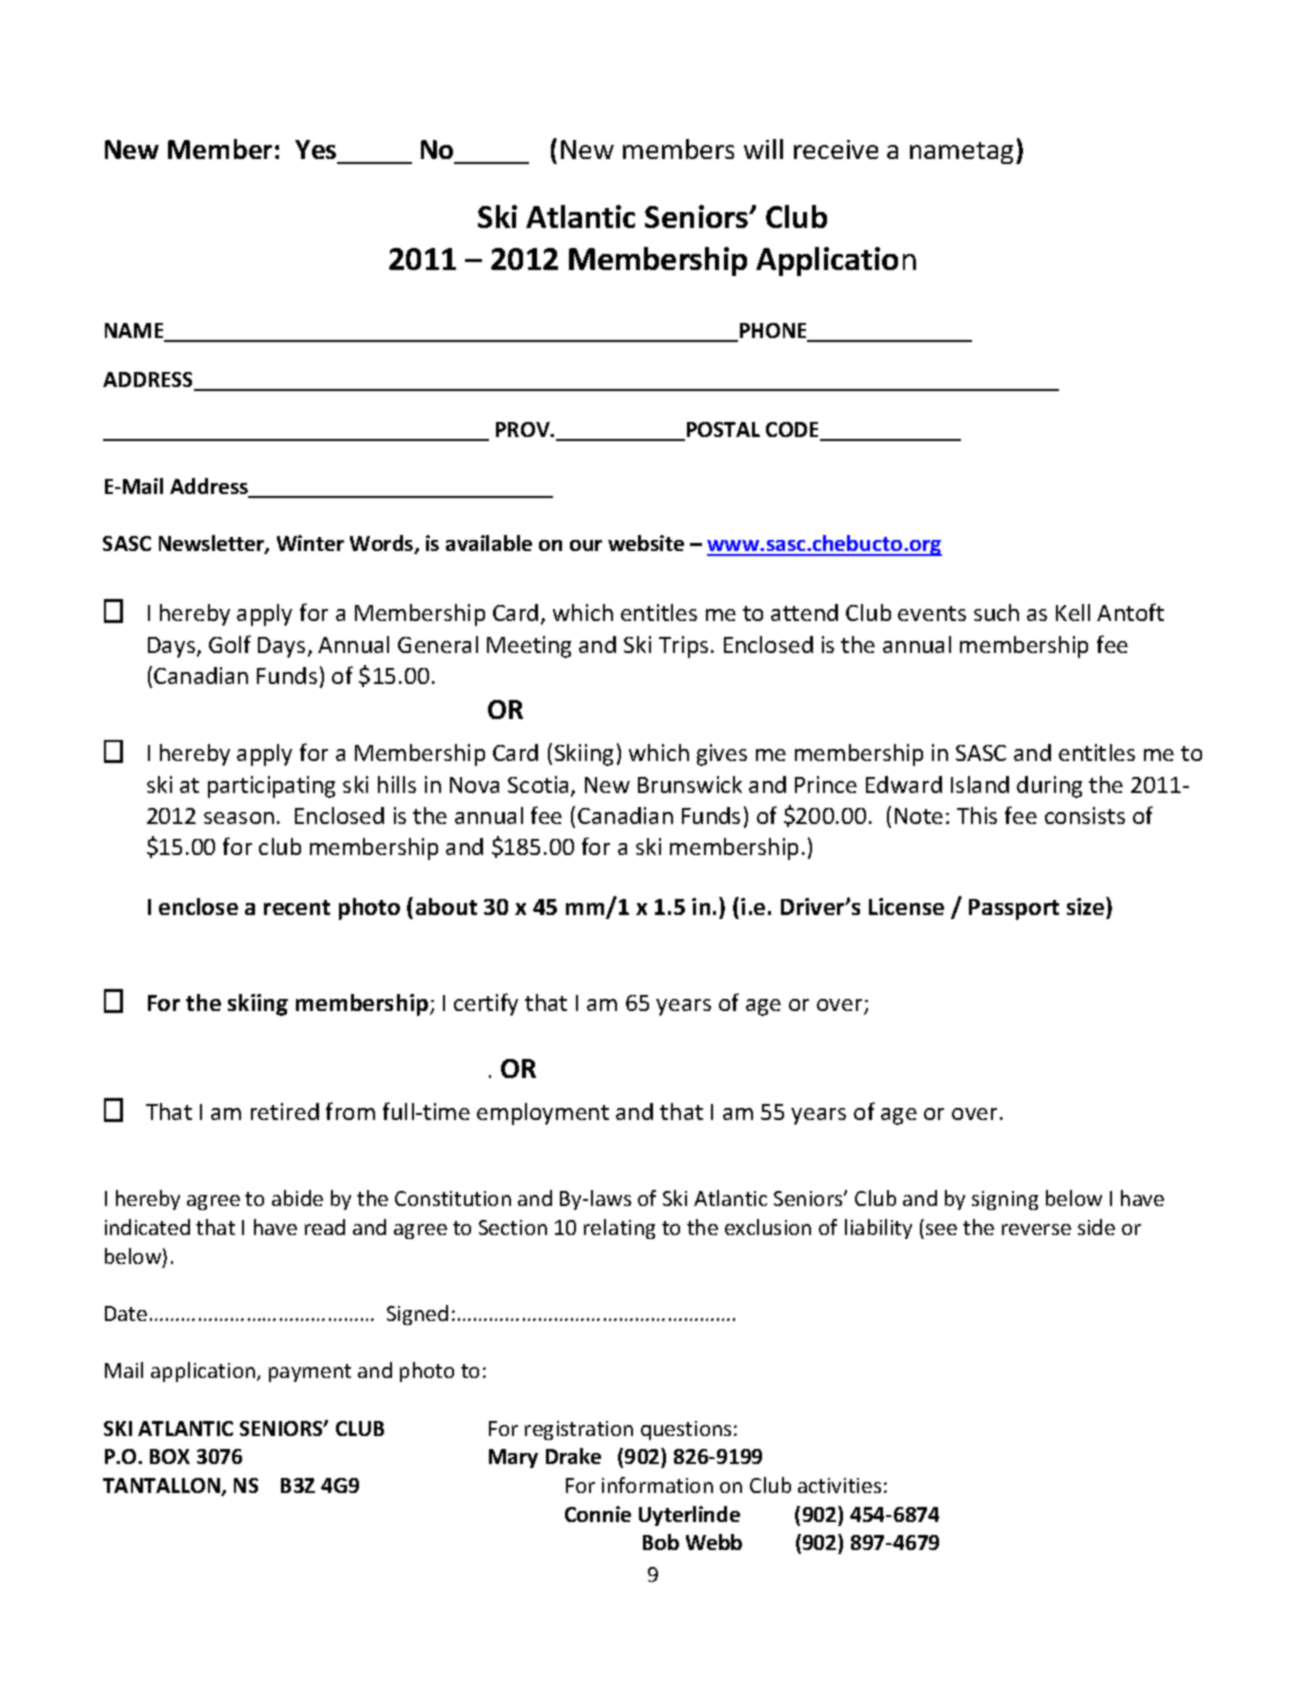 The height and width of the document is (1691, 1307). What do you see at coordinates (310, 543) in the document?
I see `Winter` at bounding box center [310, 543].
